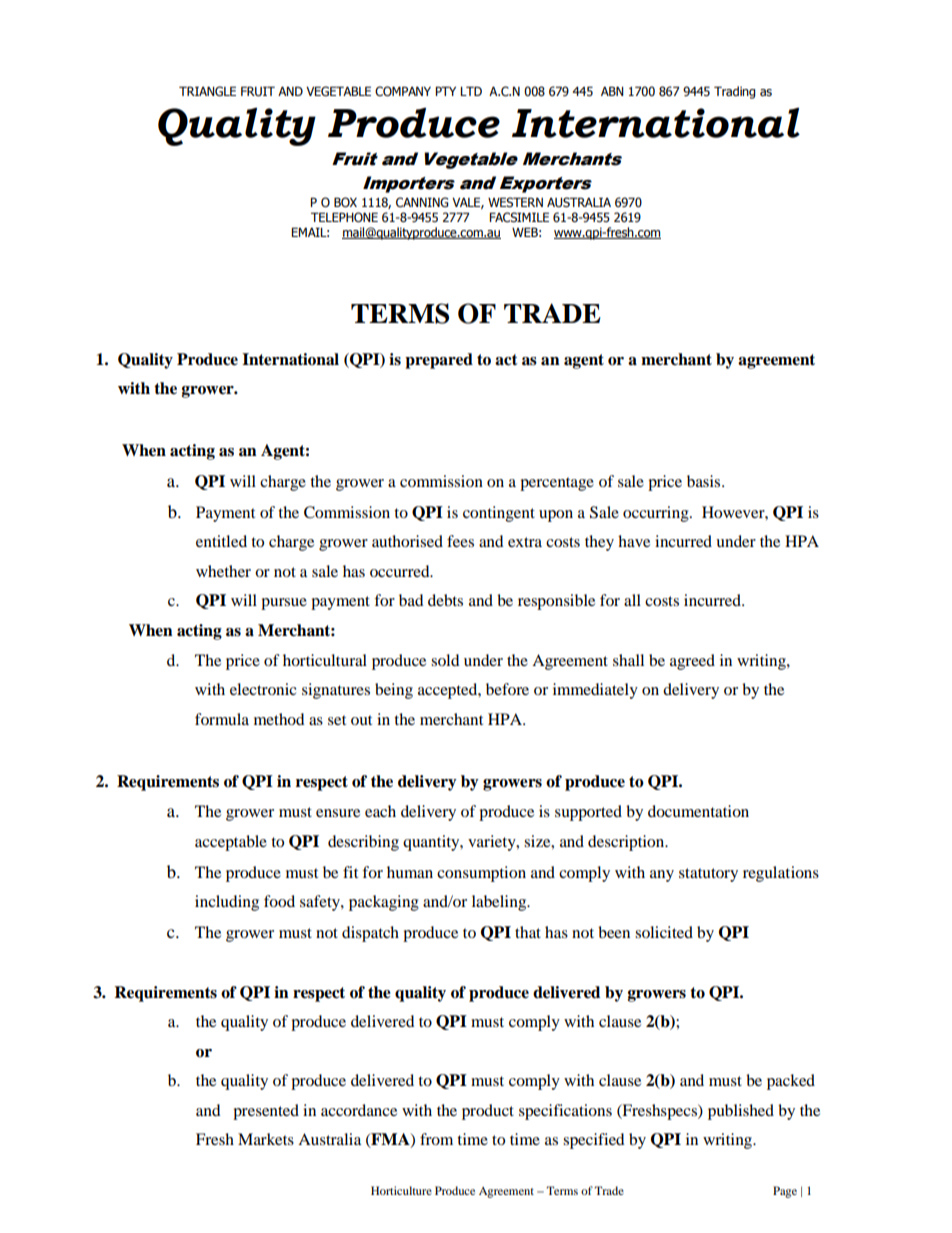 This page has width=952, height=1233. I want to click on before, so click(507, 689).
